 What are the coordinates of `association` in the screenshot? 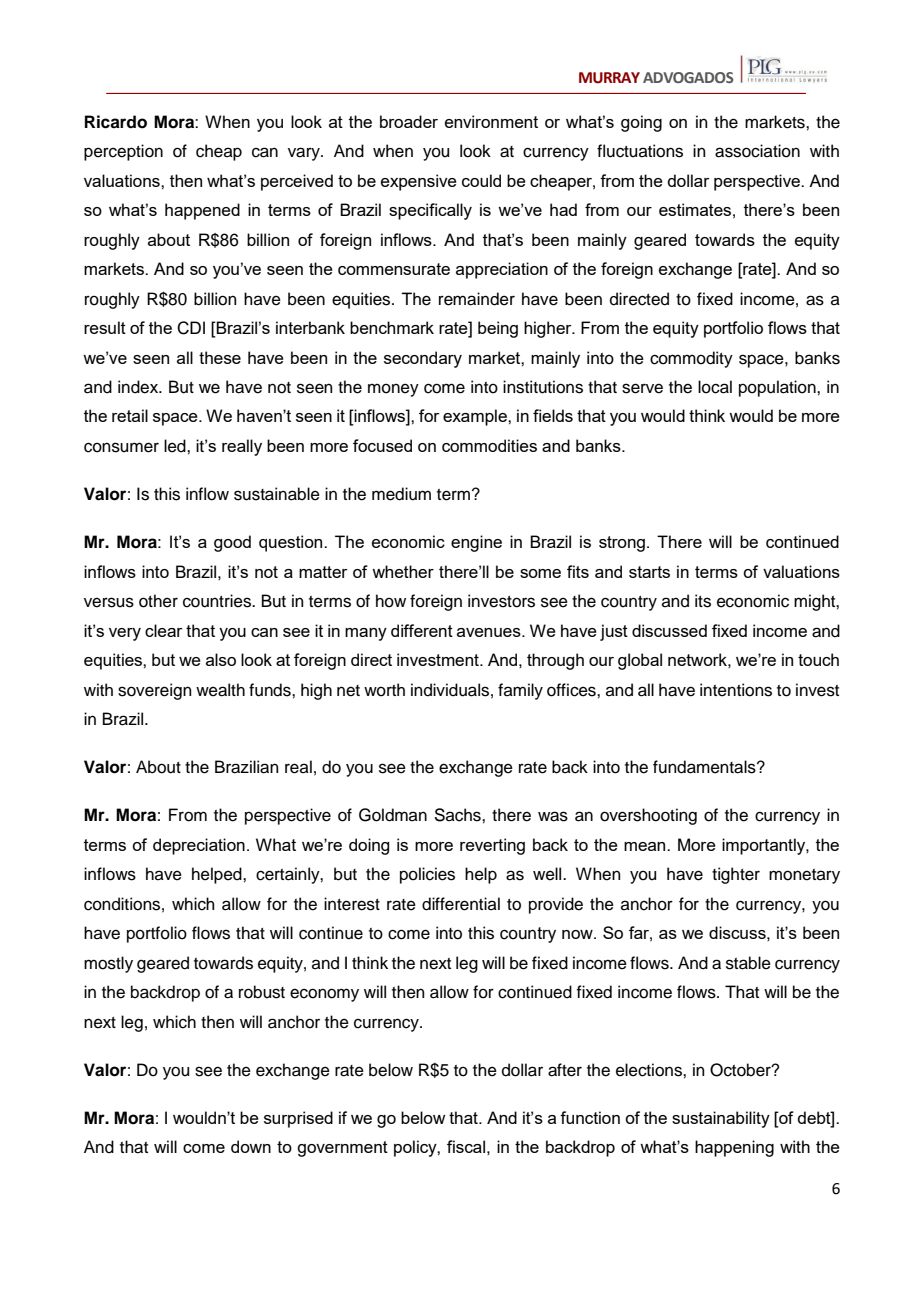 It's located at (757, 151).
